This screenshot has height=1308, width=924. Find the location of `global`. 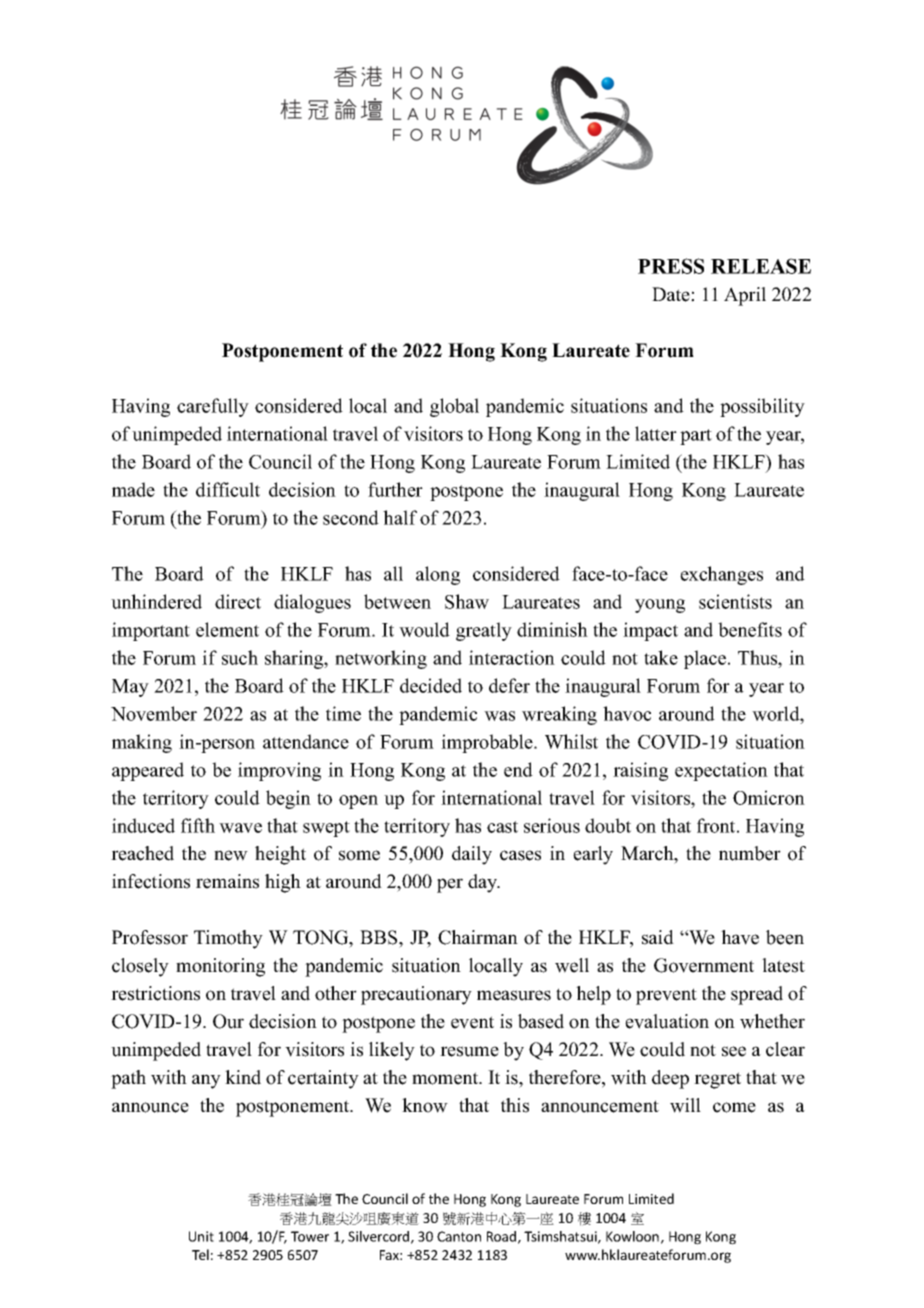

global is located at coordinates (454, 407).
